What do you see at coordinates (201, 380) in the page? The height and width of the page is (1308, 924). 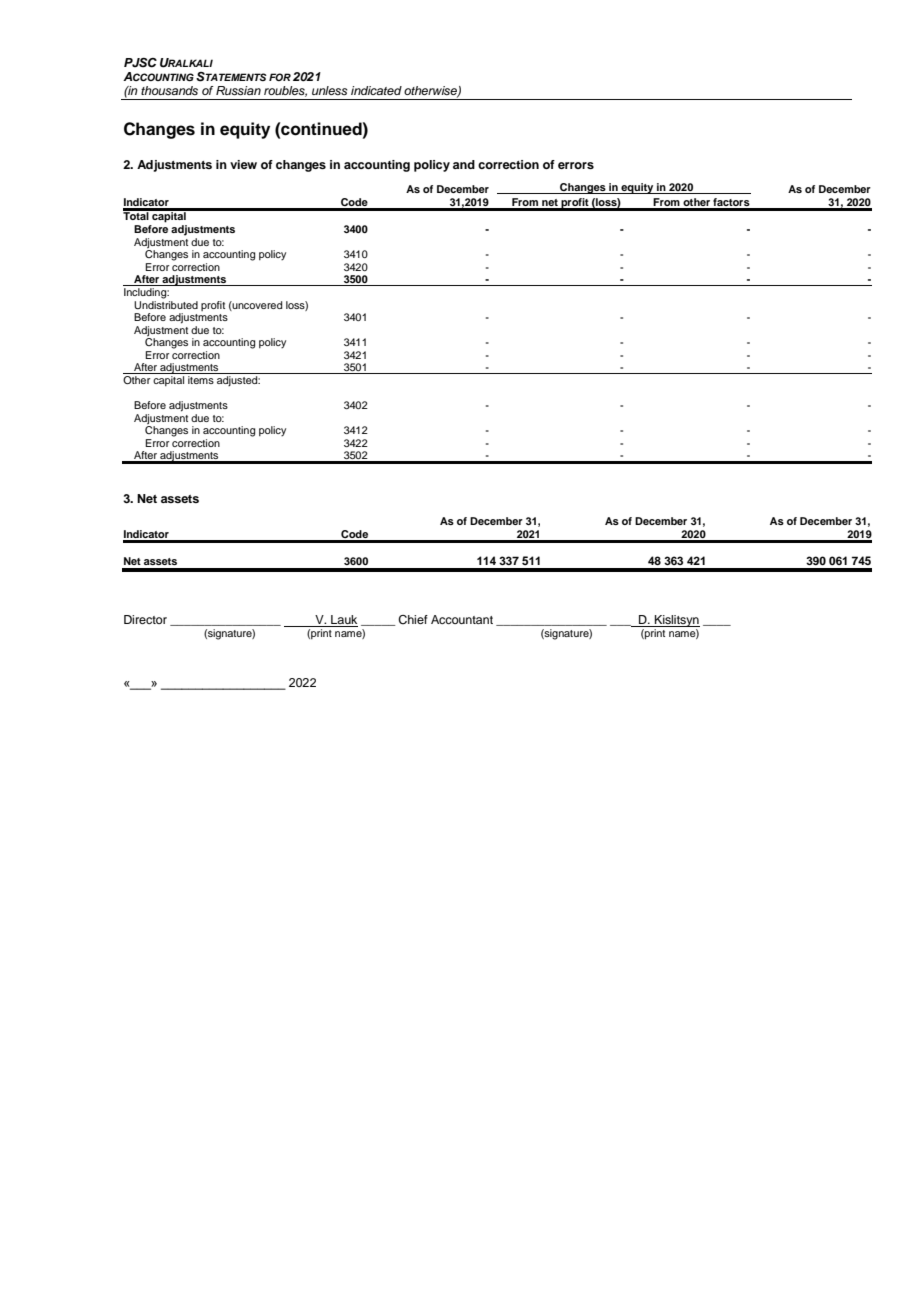 I see `items` at bounding box center [201, 380].
